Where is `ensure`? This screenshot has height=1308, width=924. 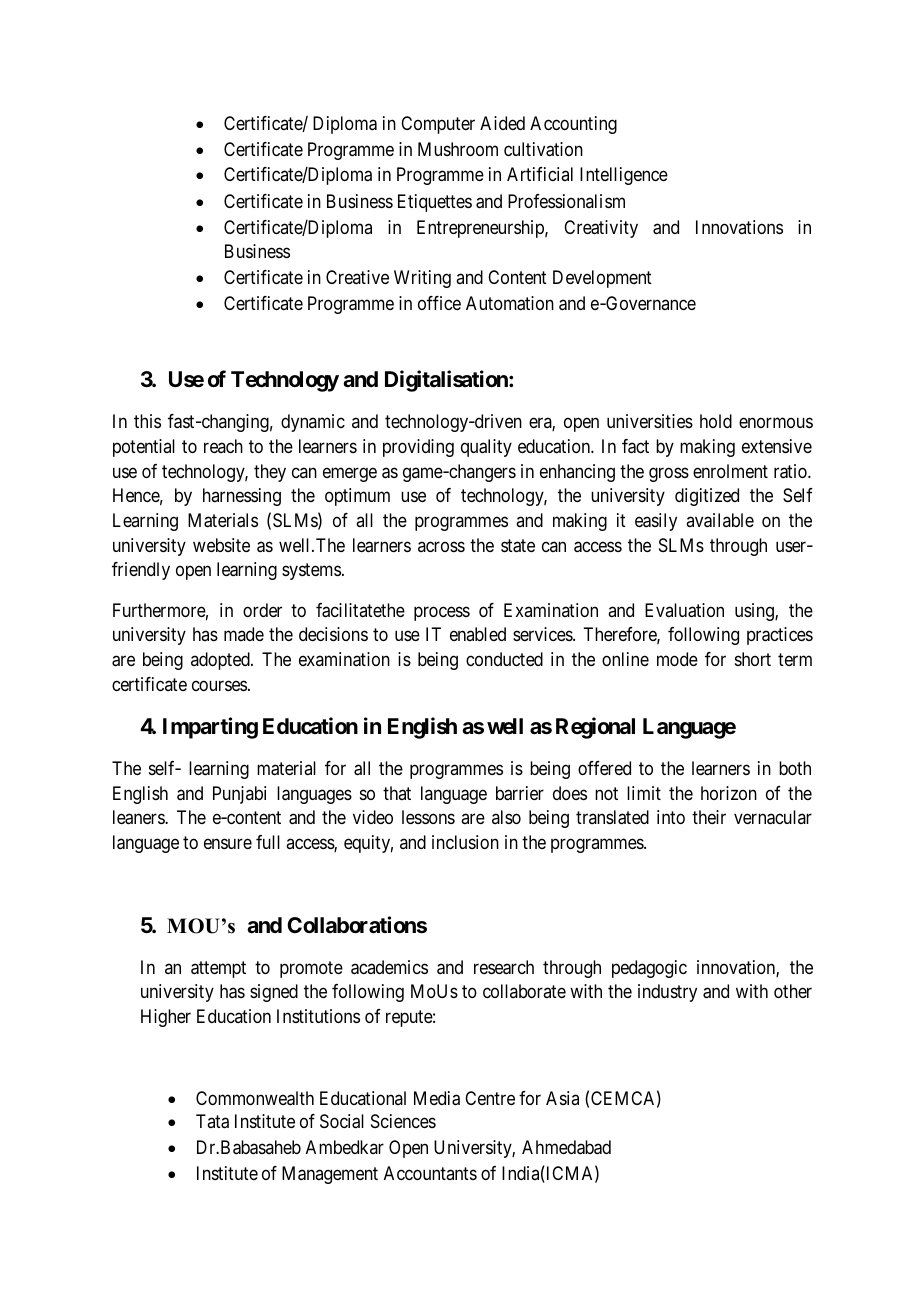 ensure is located at coordinates (228, 844).
